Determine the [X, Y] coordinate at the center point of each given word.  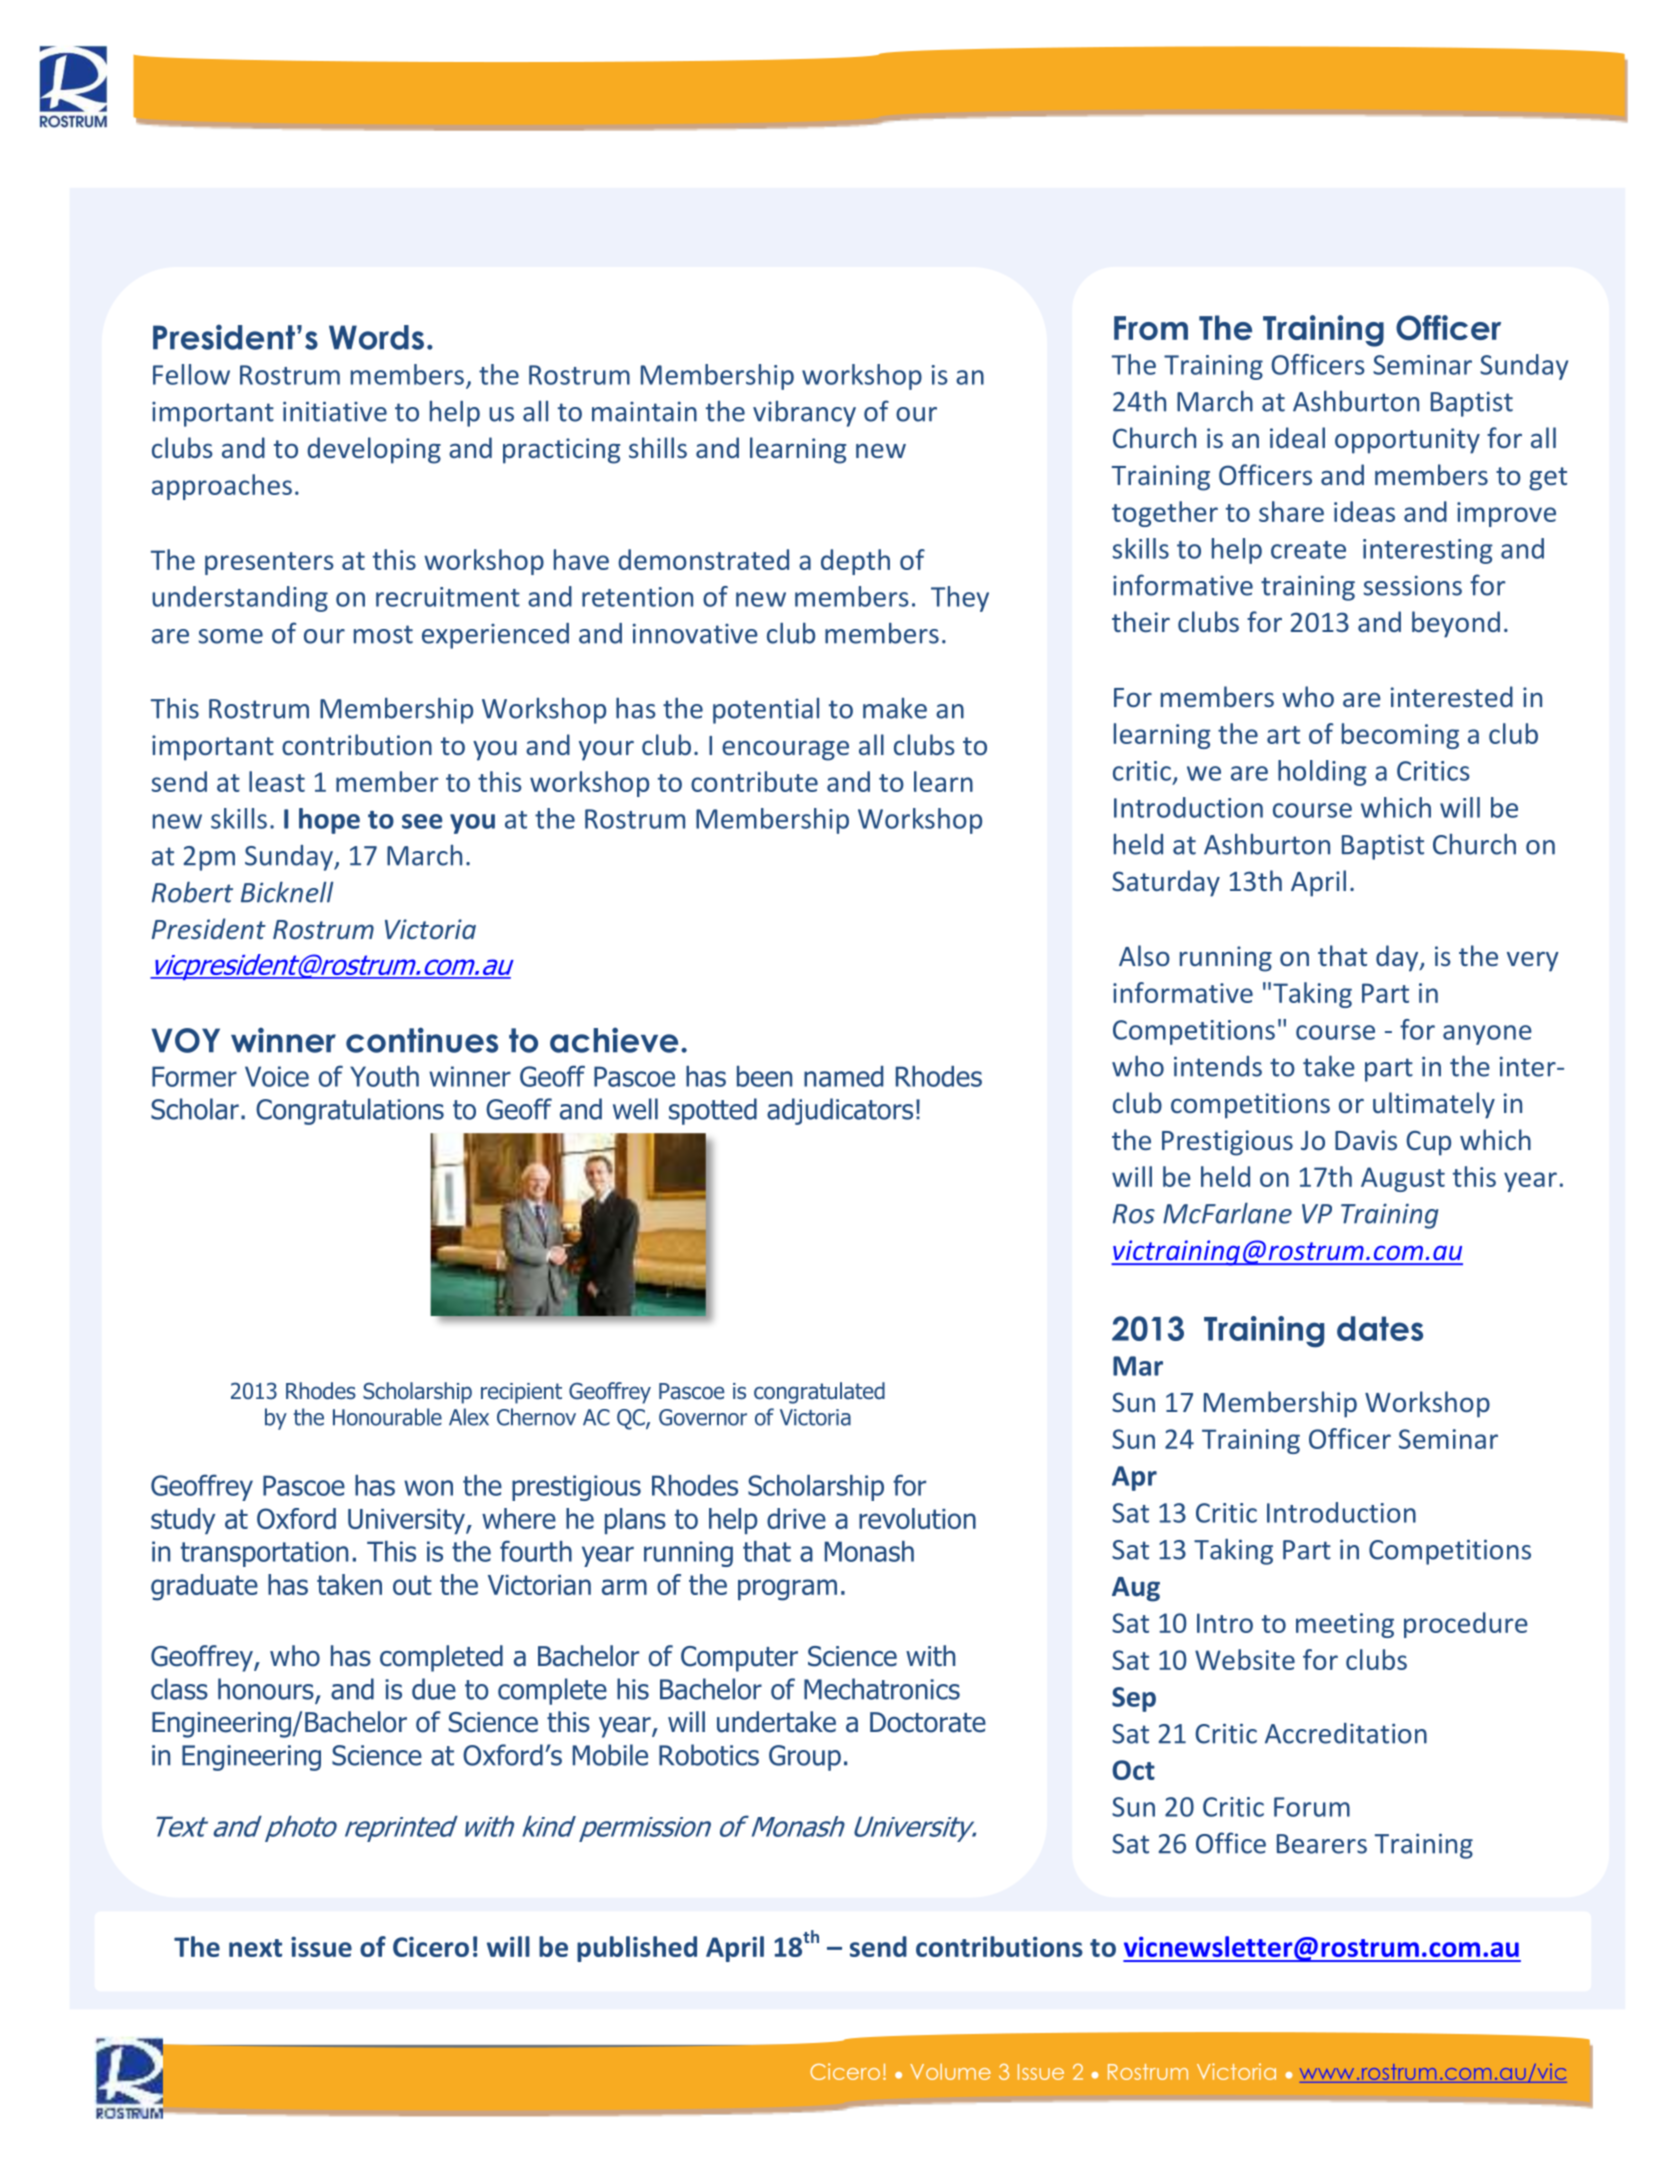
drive [796, 1518]
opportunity [1407, 441]
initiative [335, 411]
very [1533, 961]
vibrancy [804, 414]
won [428, 1488]
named [843, 1076]
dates [1380, 1328]
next [255, 1948]
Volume [950, 2072]
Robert [192, 892]
